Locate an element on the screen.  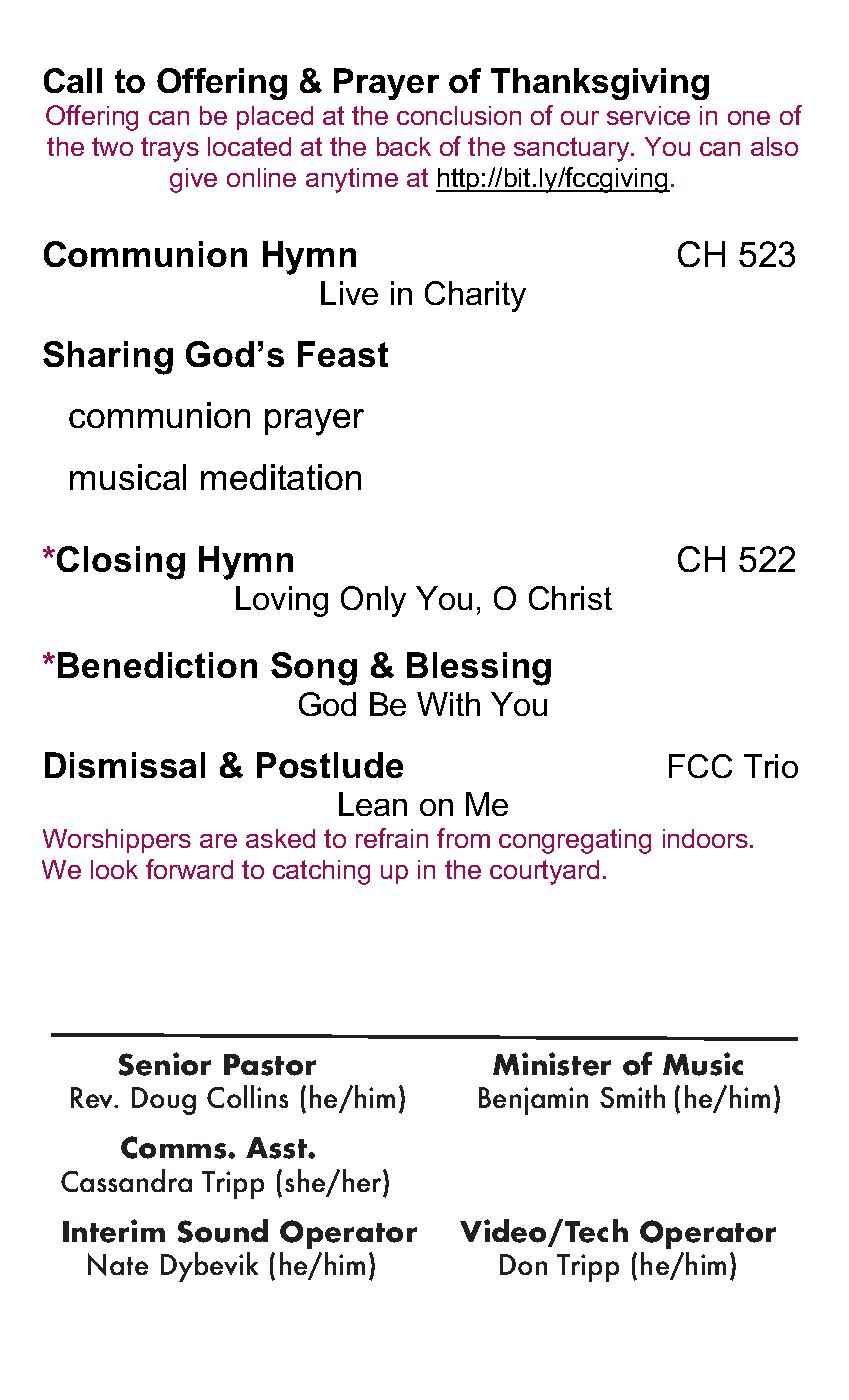
trays is located at coordinates (170, 149).
